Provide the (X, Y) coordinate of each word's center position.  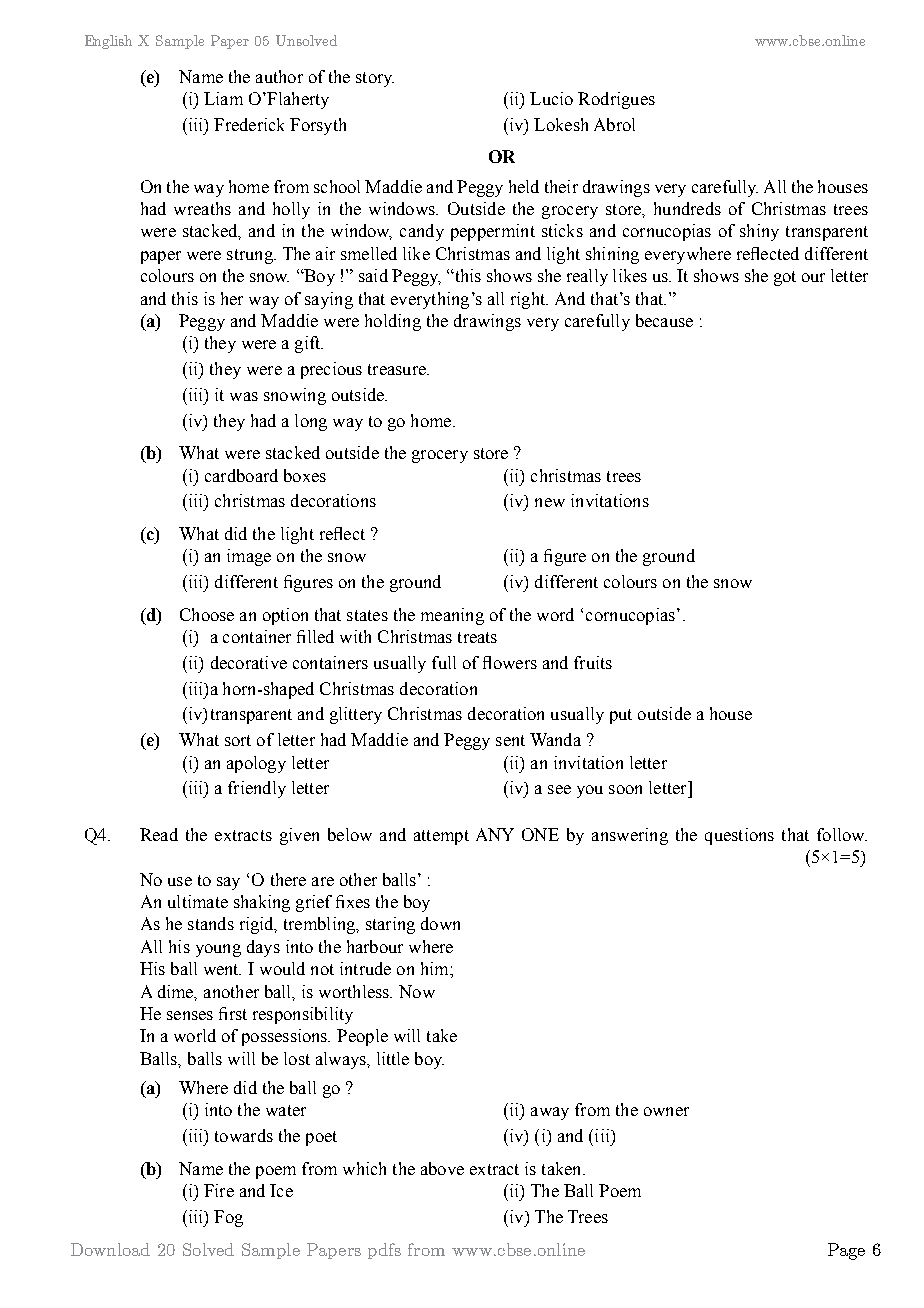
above (442, 1168)
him (436, 968)
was (244, 396)
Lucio (551, 98)
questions (739, 836)
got (785, 278)
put (621, 716)
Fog (228, 1218)
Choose (207, 614)
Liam (223, 98)
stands (211, 923)
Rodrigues (616, 100)
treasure (398, 369)
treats (477, 637)
